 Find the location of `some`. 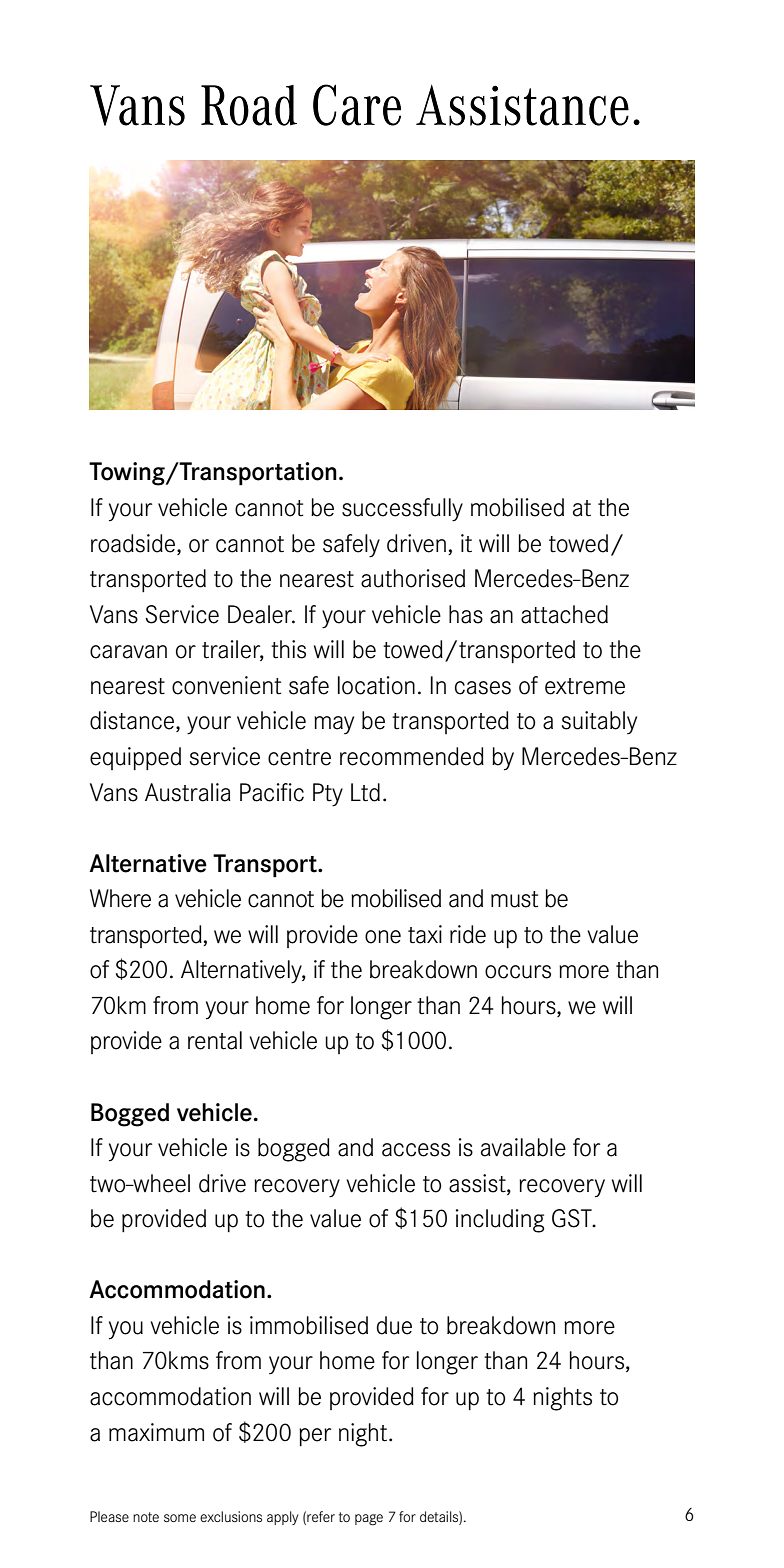

some is located at coordinates (180, 1518).
